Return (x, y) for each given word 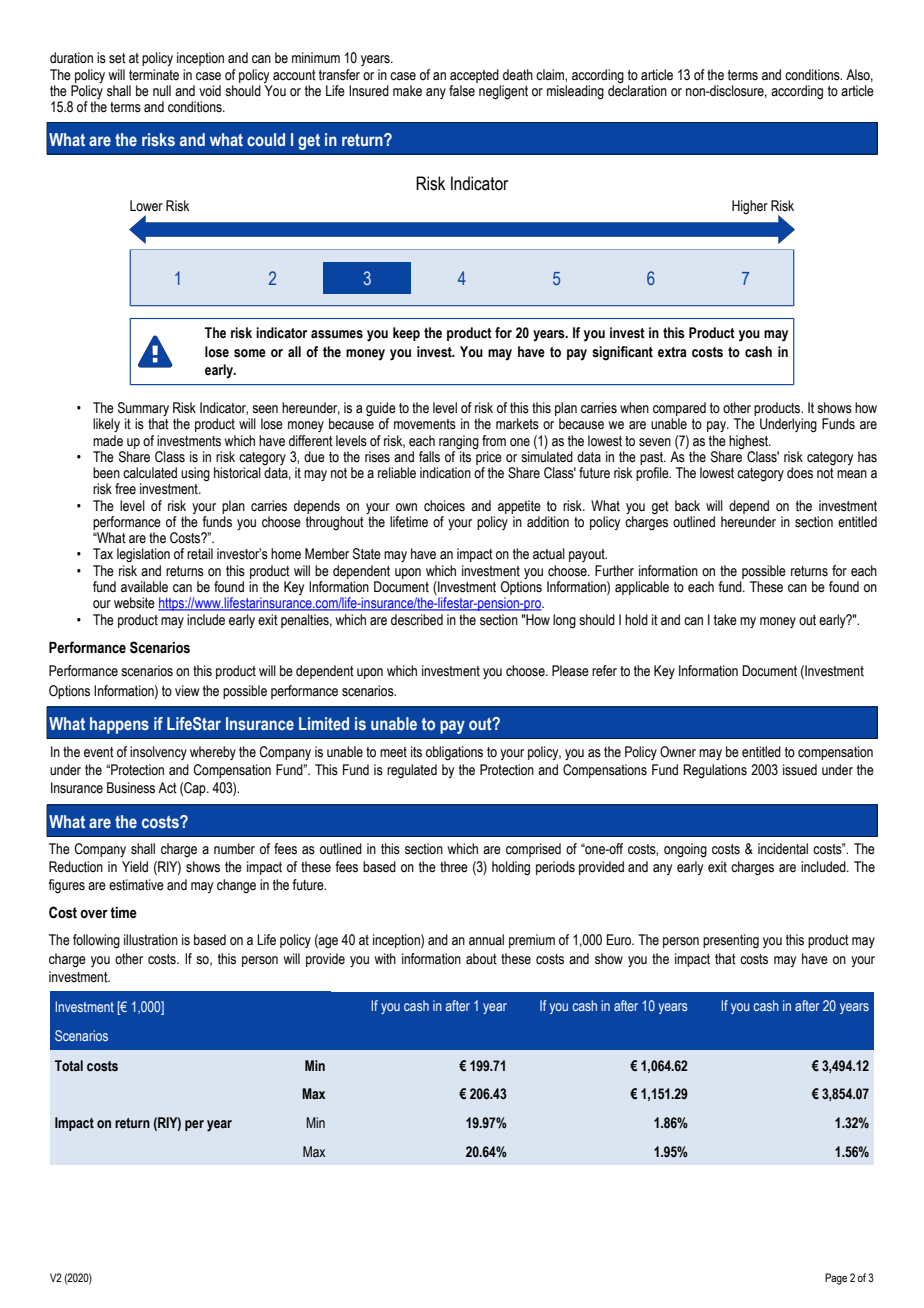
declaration (637, 90)
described (417, 619)
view (187, 691)
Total (69, 1066)
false (462, 91)
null (162, 90)
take (725, 620)
